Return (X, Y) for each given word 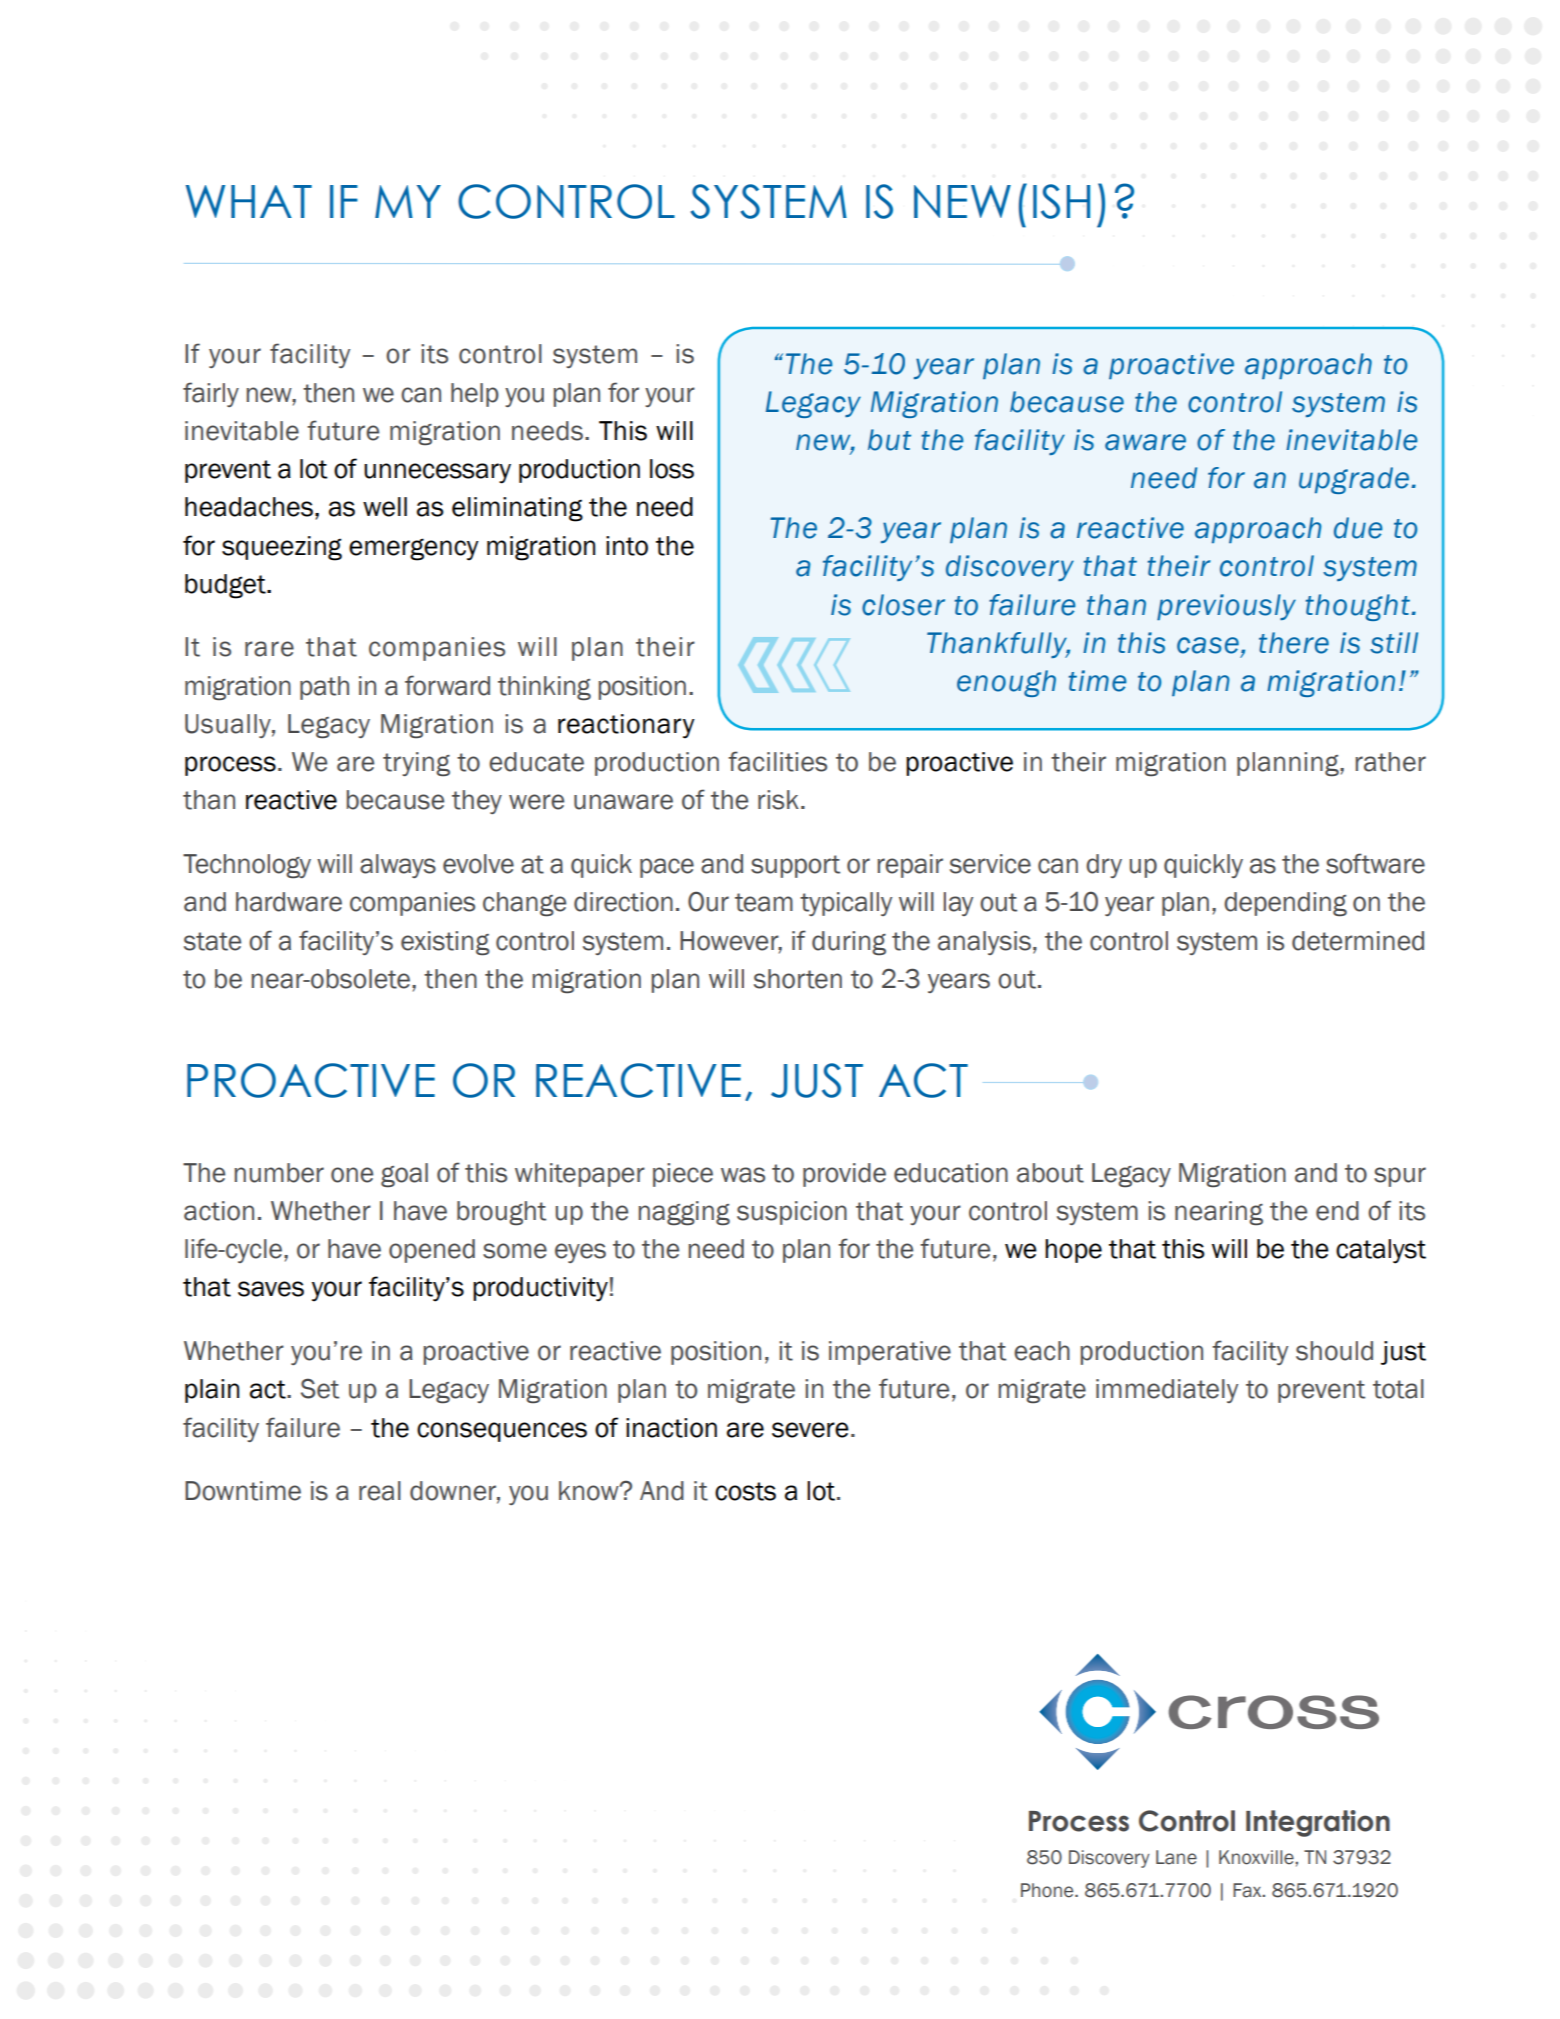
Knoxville (1257, 1857)
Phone (1048, 1890)
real (380, 1491)
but (889, 440)
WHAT (248, 201)
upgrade (1354, 480)
